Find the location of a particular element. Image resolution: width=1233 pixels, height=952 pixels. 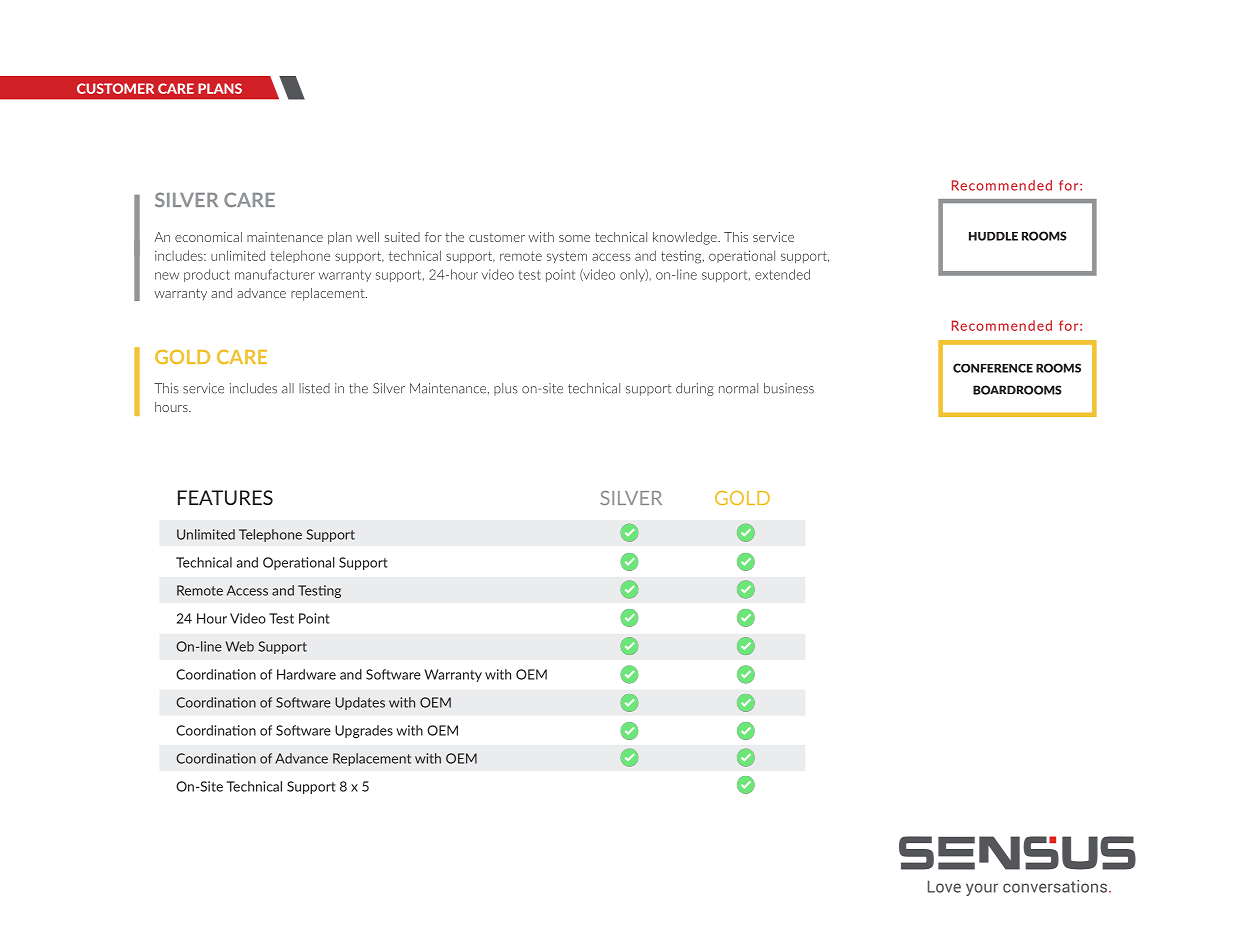

Updates is located at coordinates (360, 703).
